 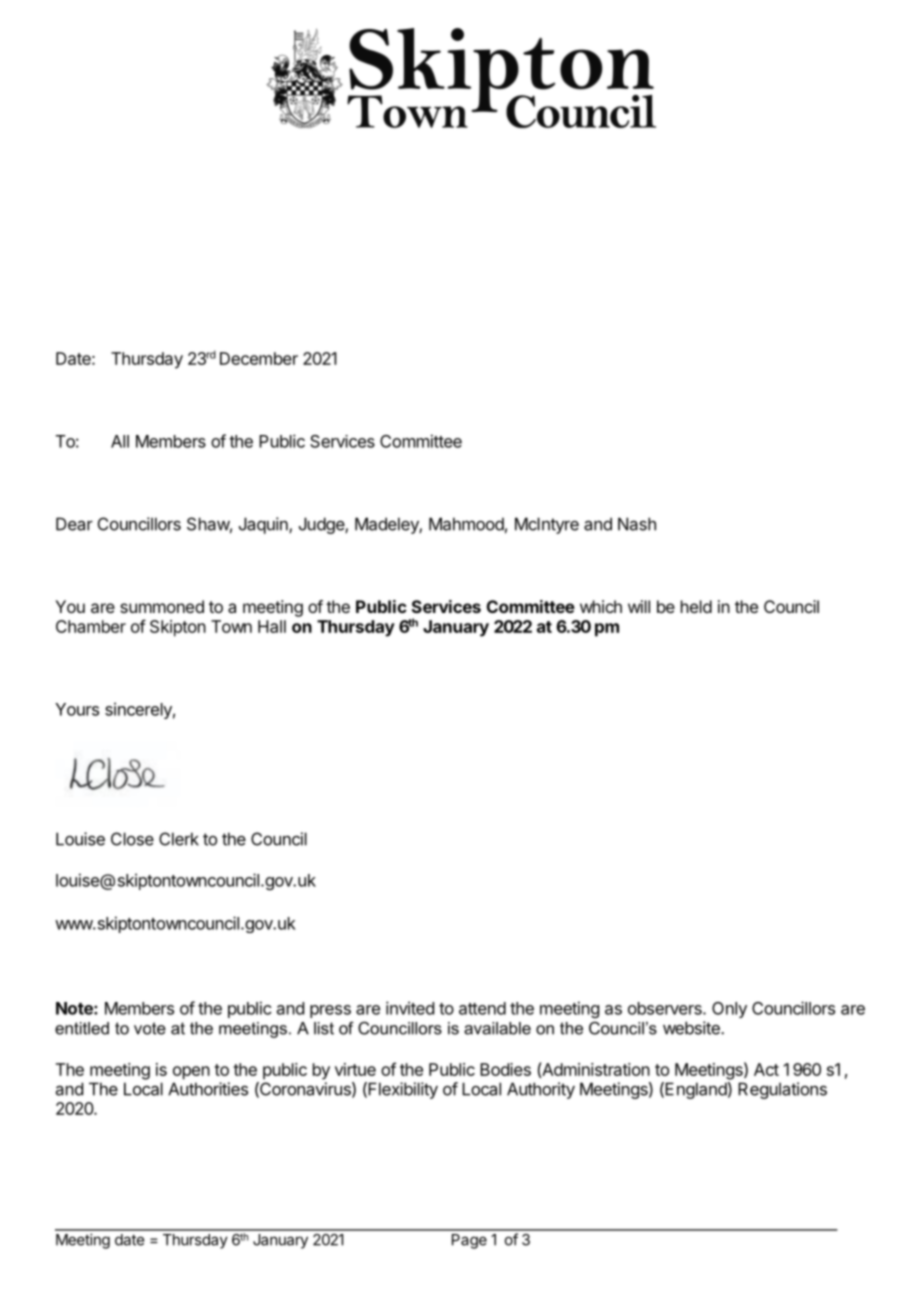 I want to click on Clerk, so click(x=179, y=839).
